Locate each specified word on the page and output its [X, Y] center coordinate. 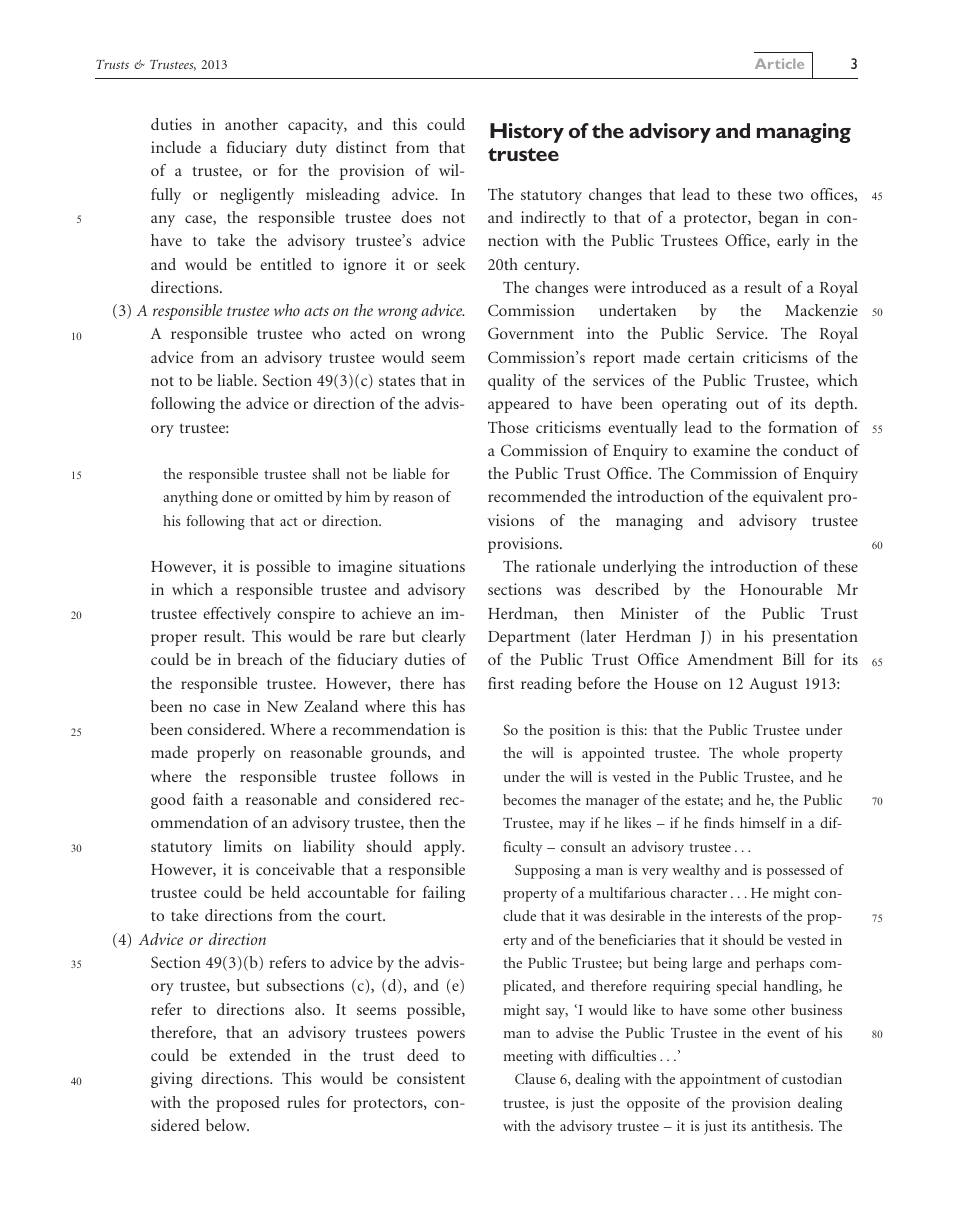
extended [260, 1055]
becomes [529, 799]
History [527, 133]
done [237, 496]
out [747, 404]
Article [779, 63]
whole [760, 752]
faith [208, 799]
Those [508, 427]
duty [311, 149]
